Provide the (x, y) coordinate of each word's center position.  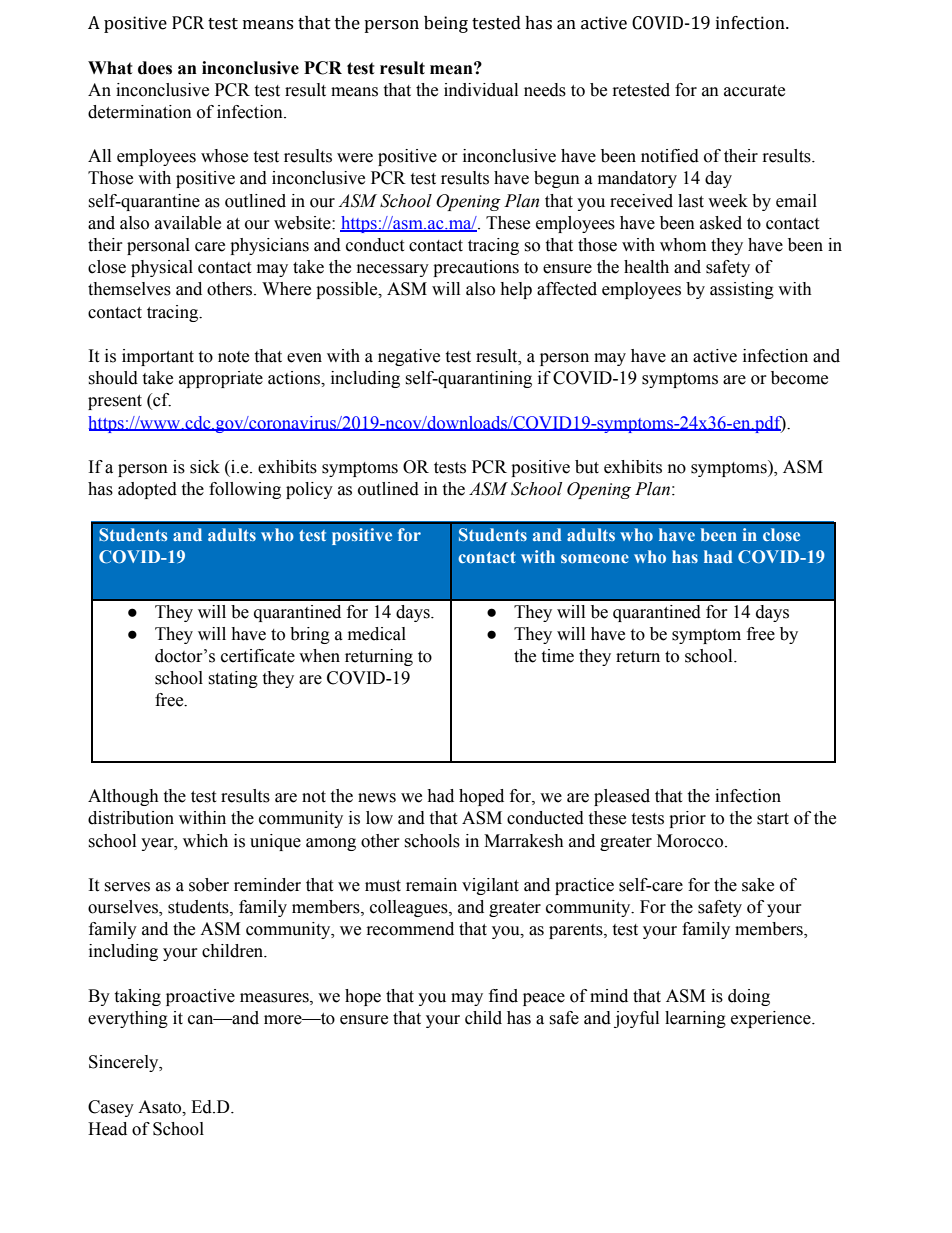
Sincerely (125, 1063)
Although (123, 797)
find (503, 996)
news (377, 798)
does (155, 68)
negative (409, 357)
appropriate (221, 379)
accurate (754, 91)
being (446, 24)
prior (687, 819)
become (799, 378)
